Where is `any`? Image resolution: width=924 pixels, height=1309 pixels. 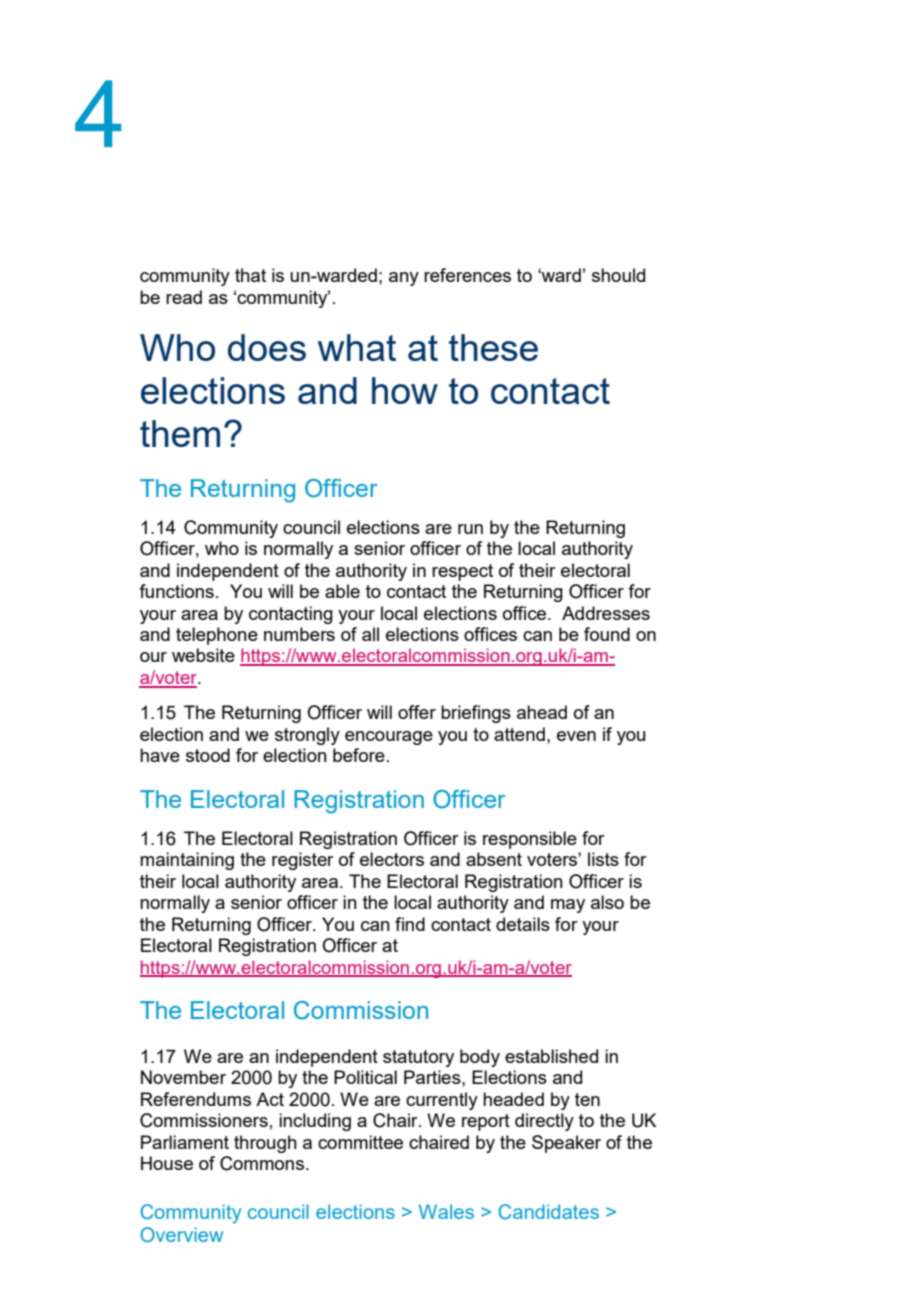 any is located at coordinates (404, 279).
